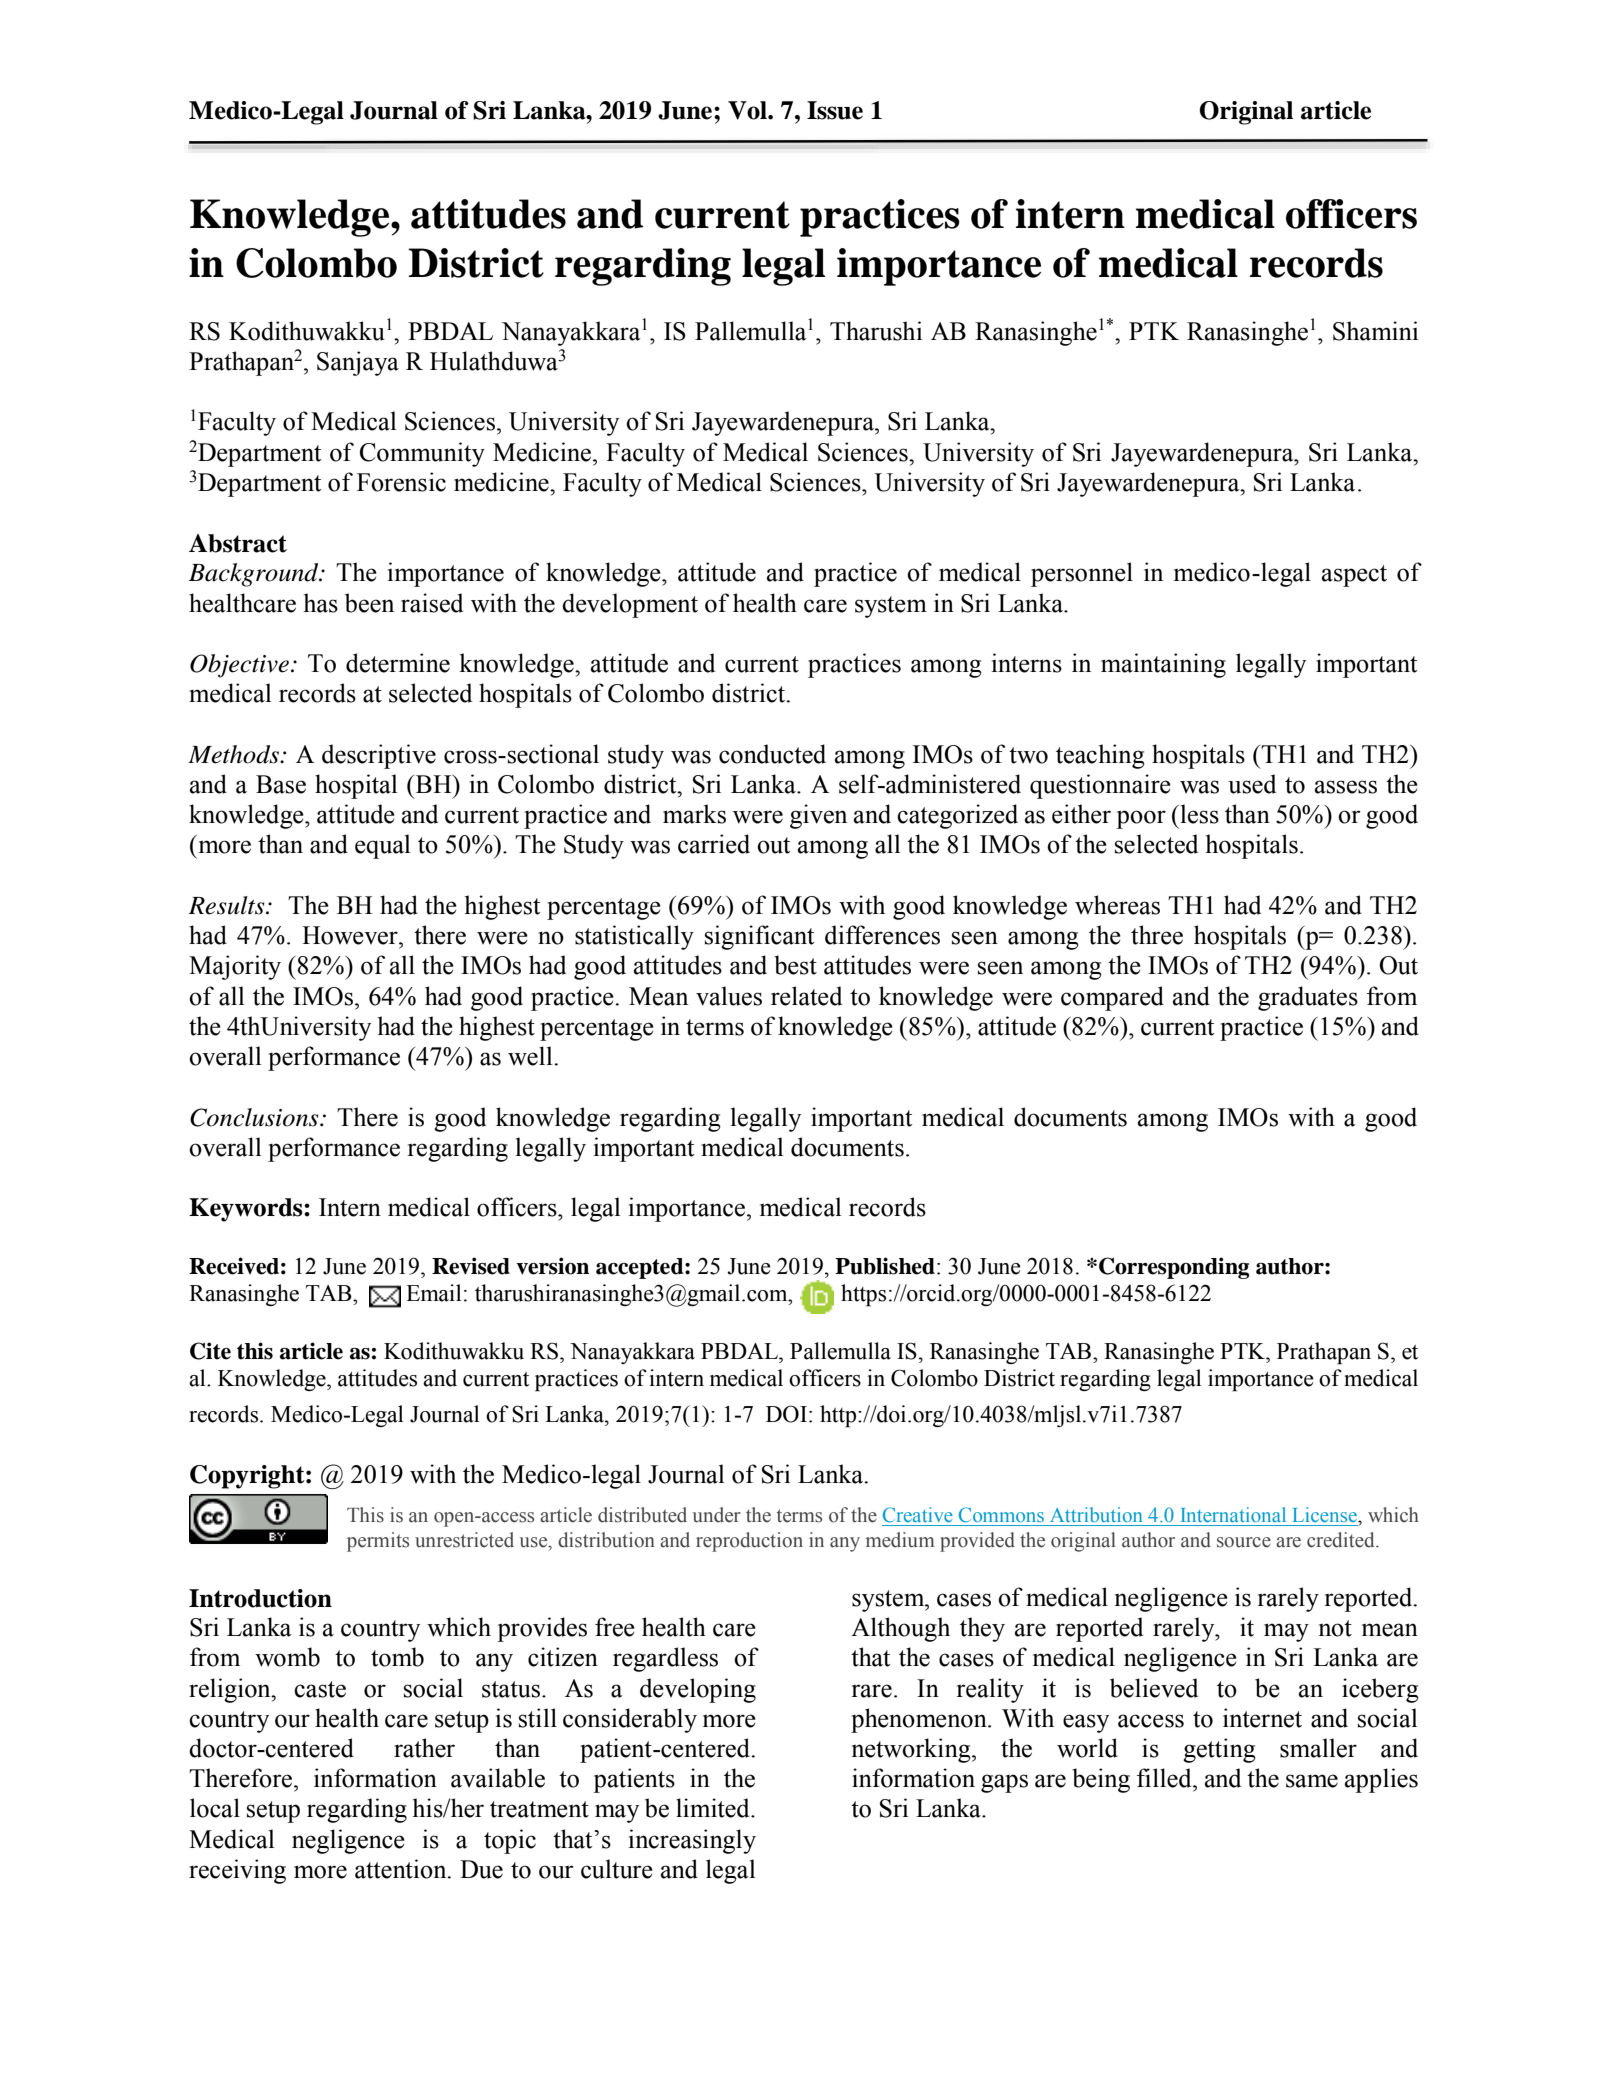 The height and width of the page is (2081, 1608). What do you see at coordinates (1326, 1514) in the page?
I see `License` at bounding box center [1326, 1514].
